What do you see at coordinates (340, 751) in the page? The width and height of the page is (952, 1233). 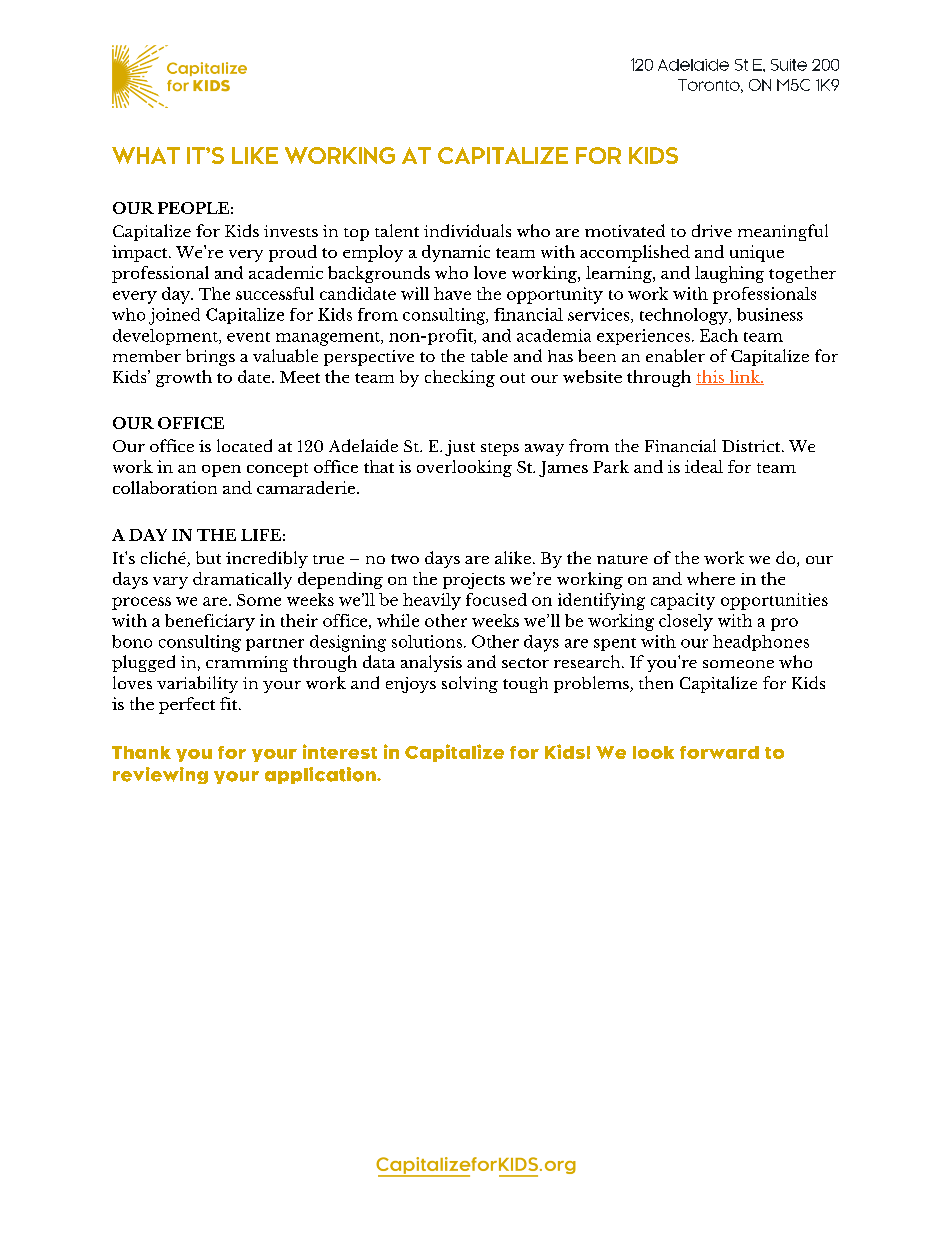 I see `interest` at bounding box center [340, 751].
